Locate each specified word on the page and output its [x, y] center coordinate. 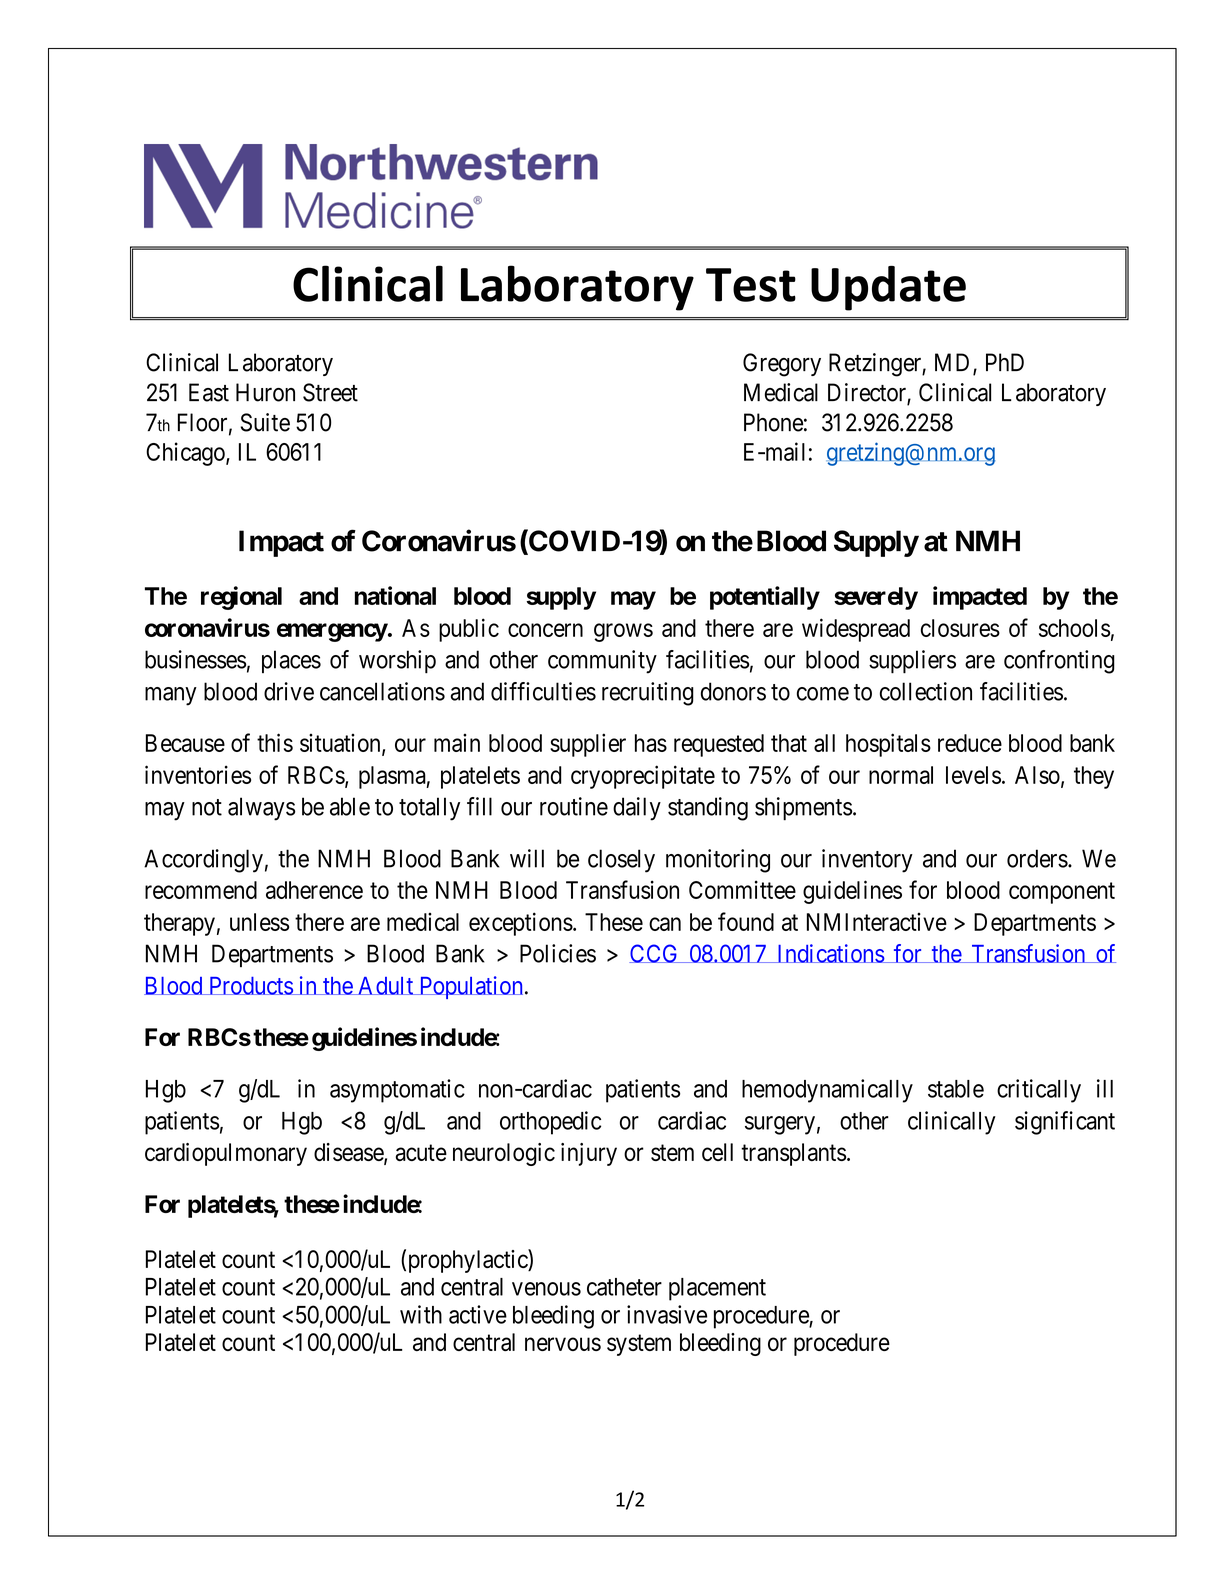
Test [751, 285]
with [421, 1314]
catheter [624, 1287]
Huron [265, 392]
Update [888, 288]
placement [717, 1289]
